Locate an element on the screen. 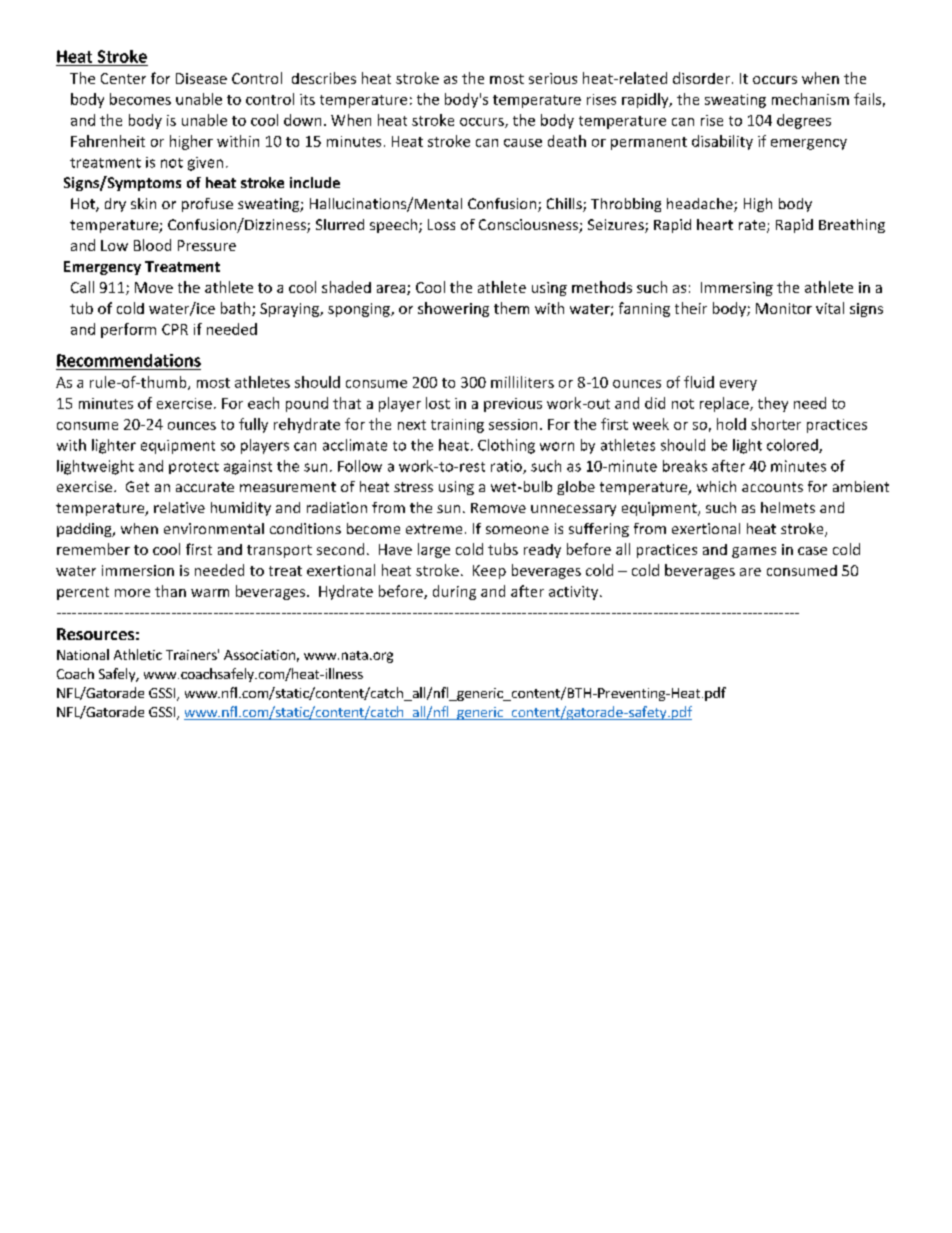 This screenshot has height=1233, width=952. mechanism is located at coordinates (810, 99).
